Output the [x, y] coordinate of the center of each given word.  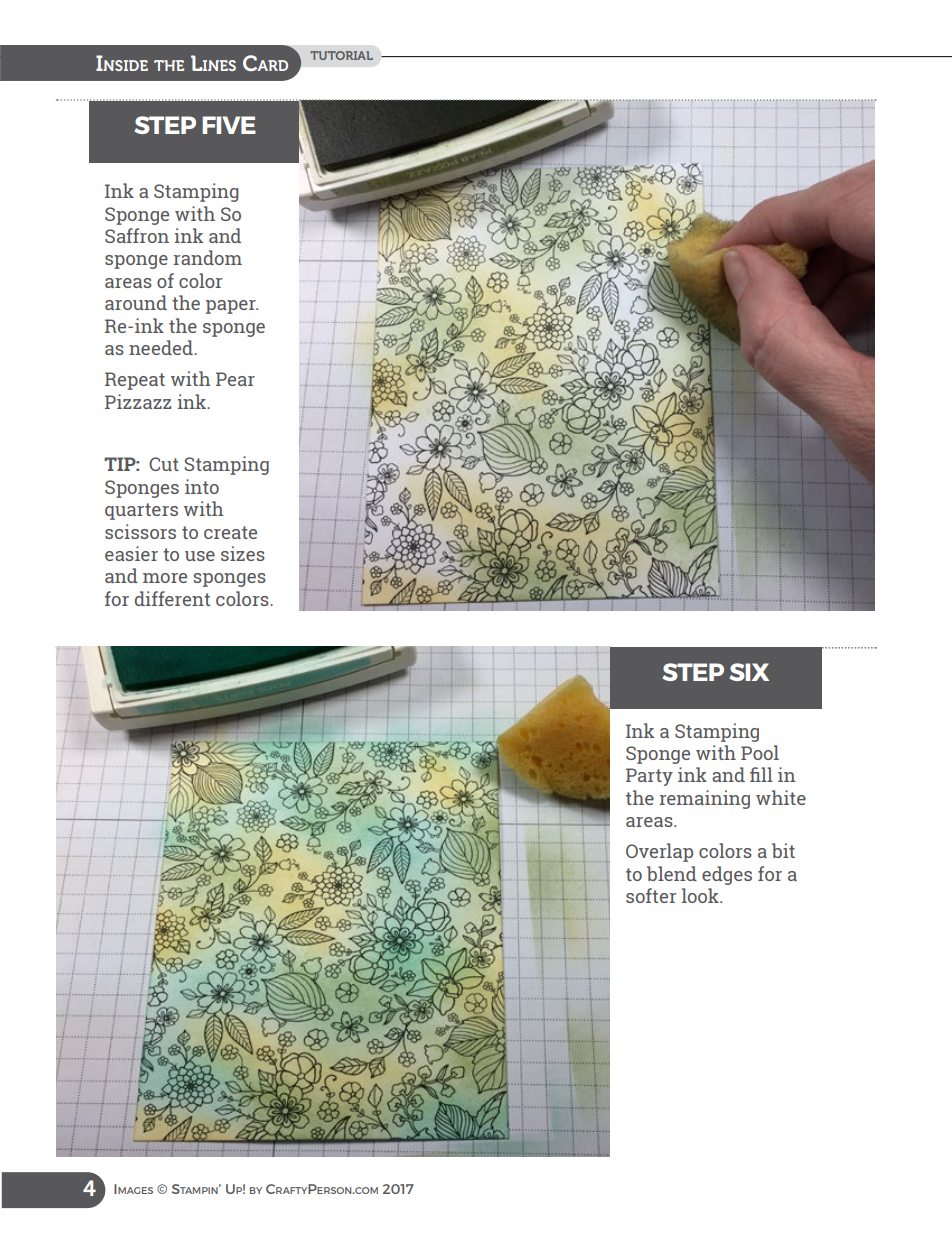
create [230, 532]
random [208, 257]
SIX [749, 672]
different [172, 598]
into [202, 486]
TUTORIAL [341, 55]
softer [651, 895]
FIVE [229, 125]
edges [727, 875]
